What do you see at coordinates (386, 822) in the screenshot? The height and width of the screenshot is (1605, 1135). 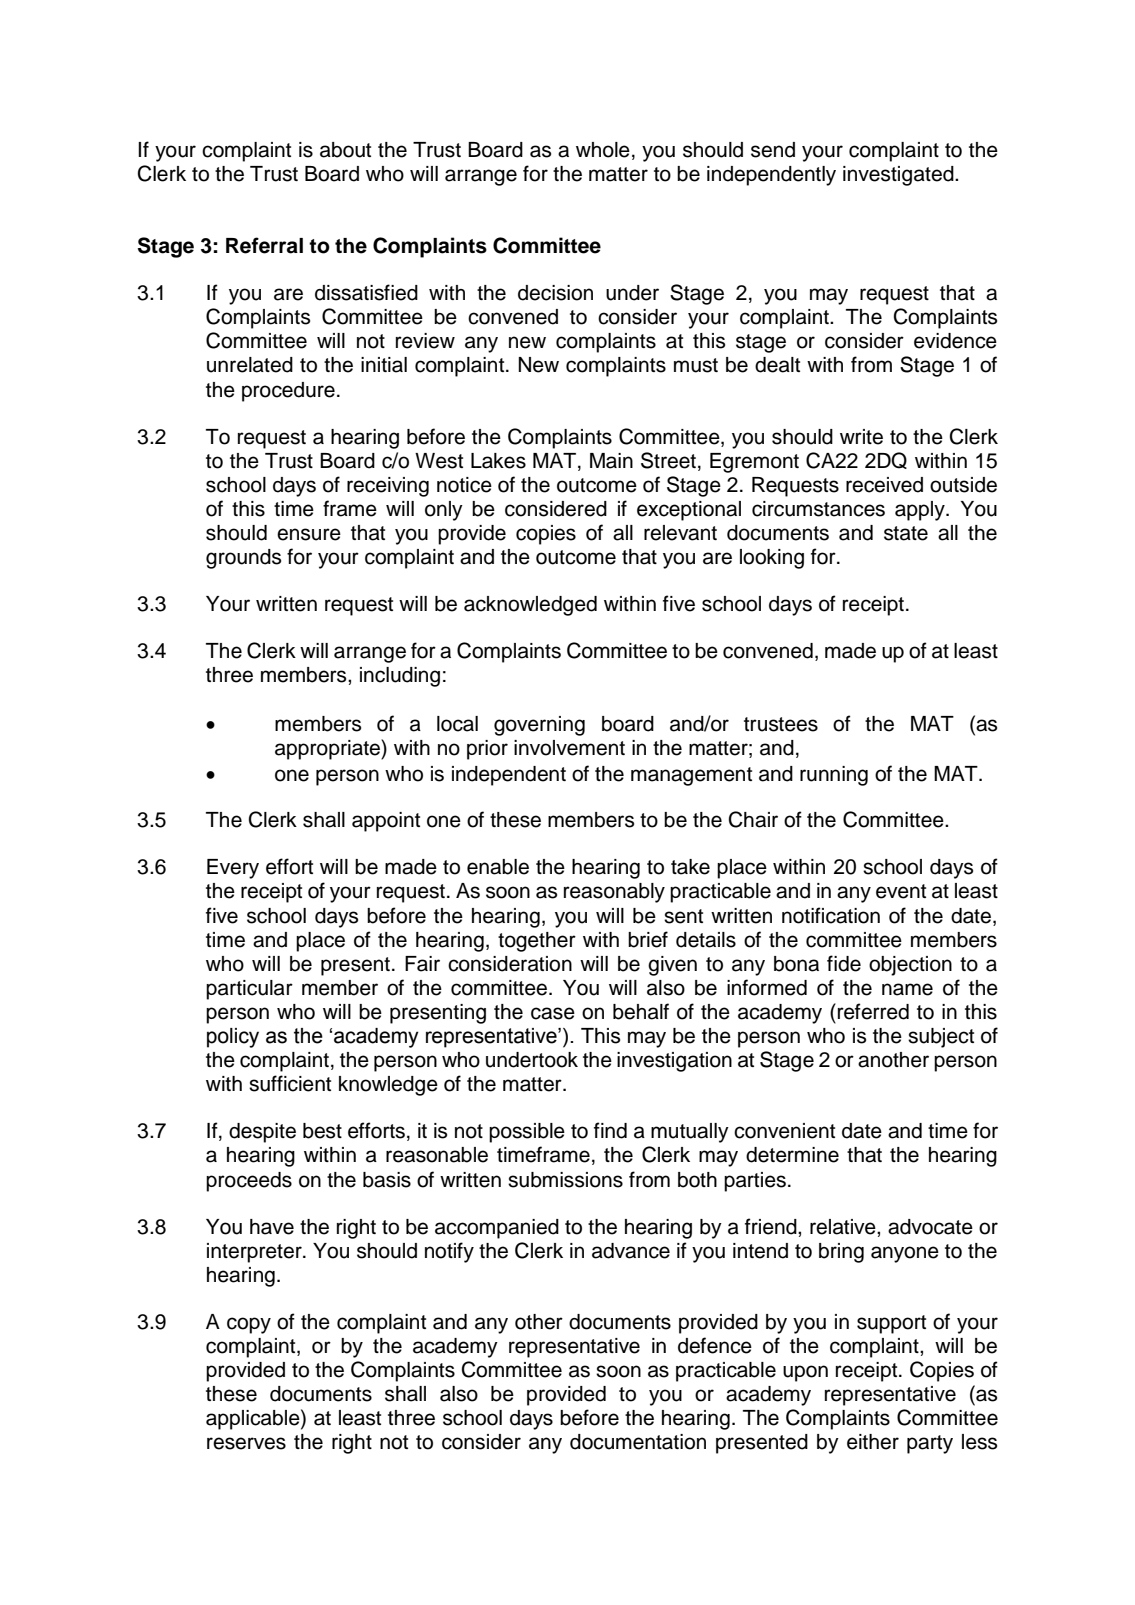 I see `appoint` at bounding box center [386, 822].
